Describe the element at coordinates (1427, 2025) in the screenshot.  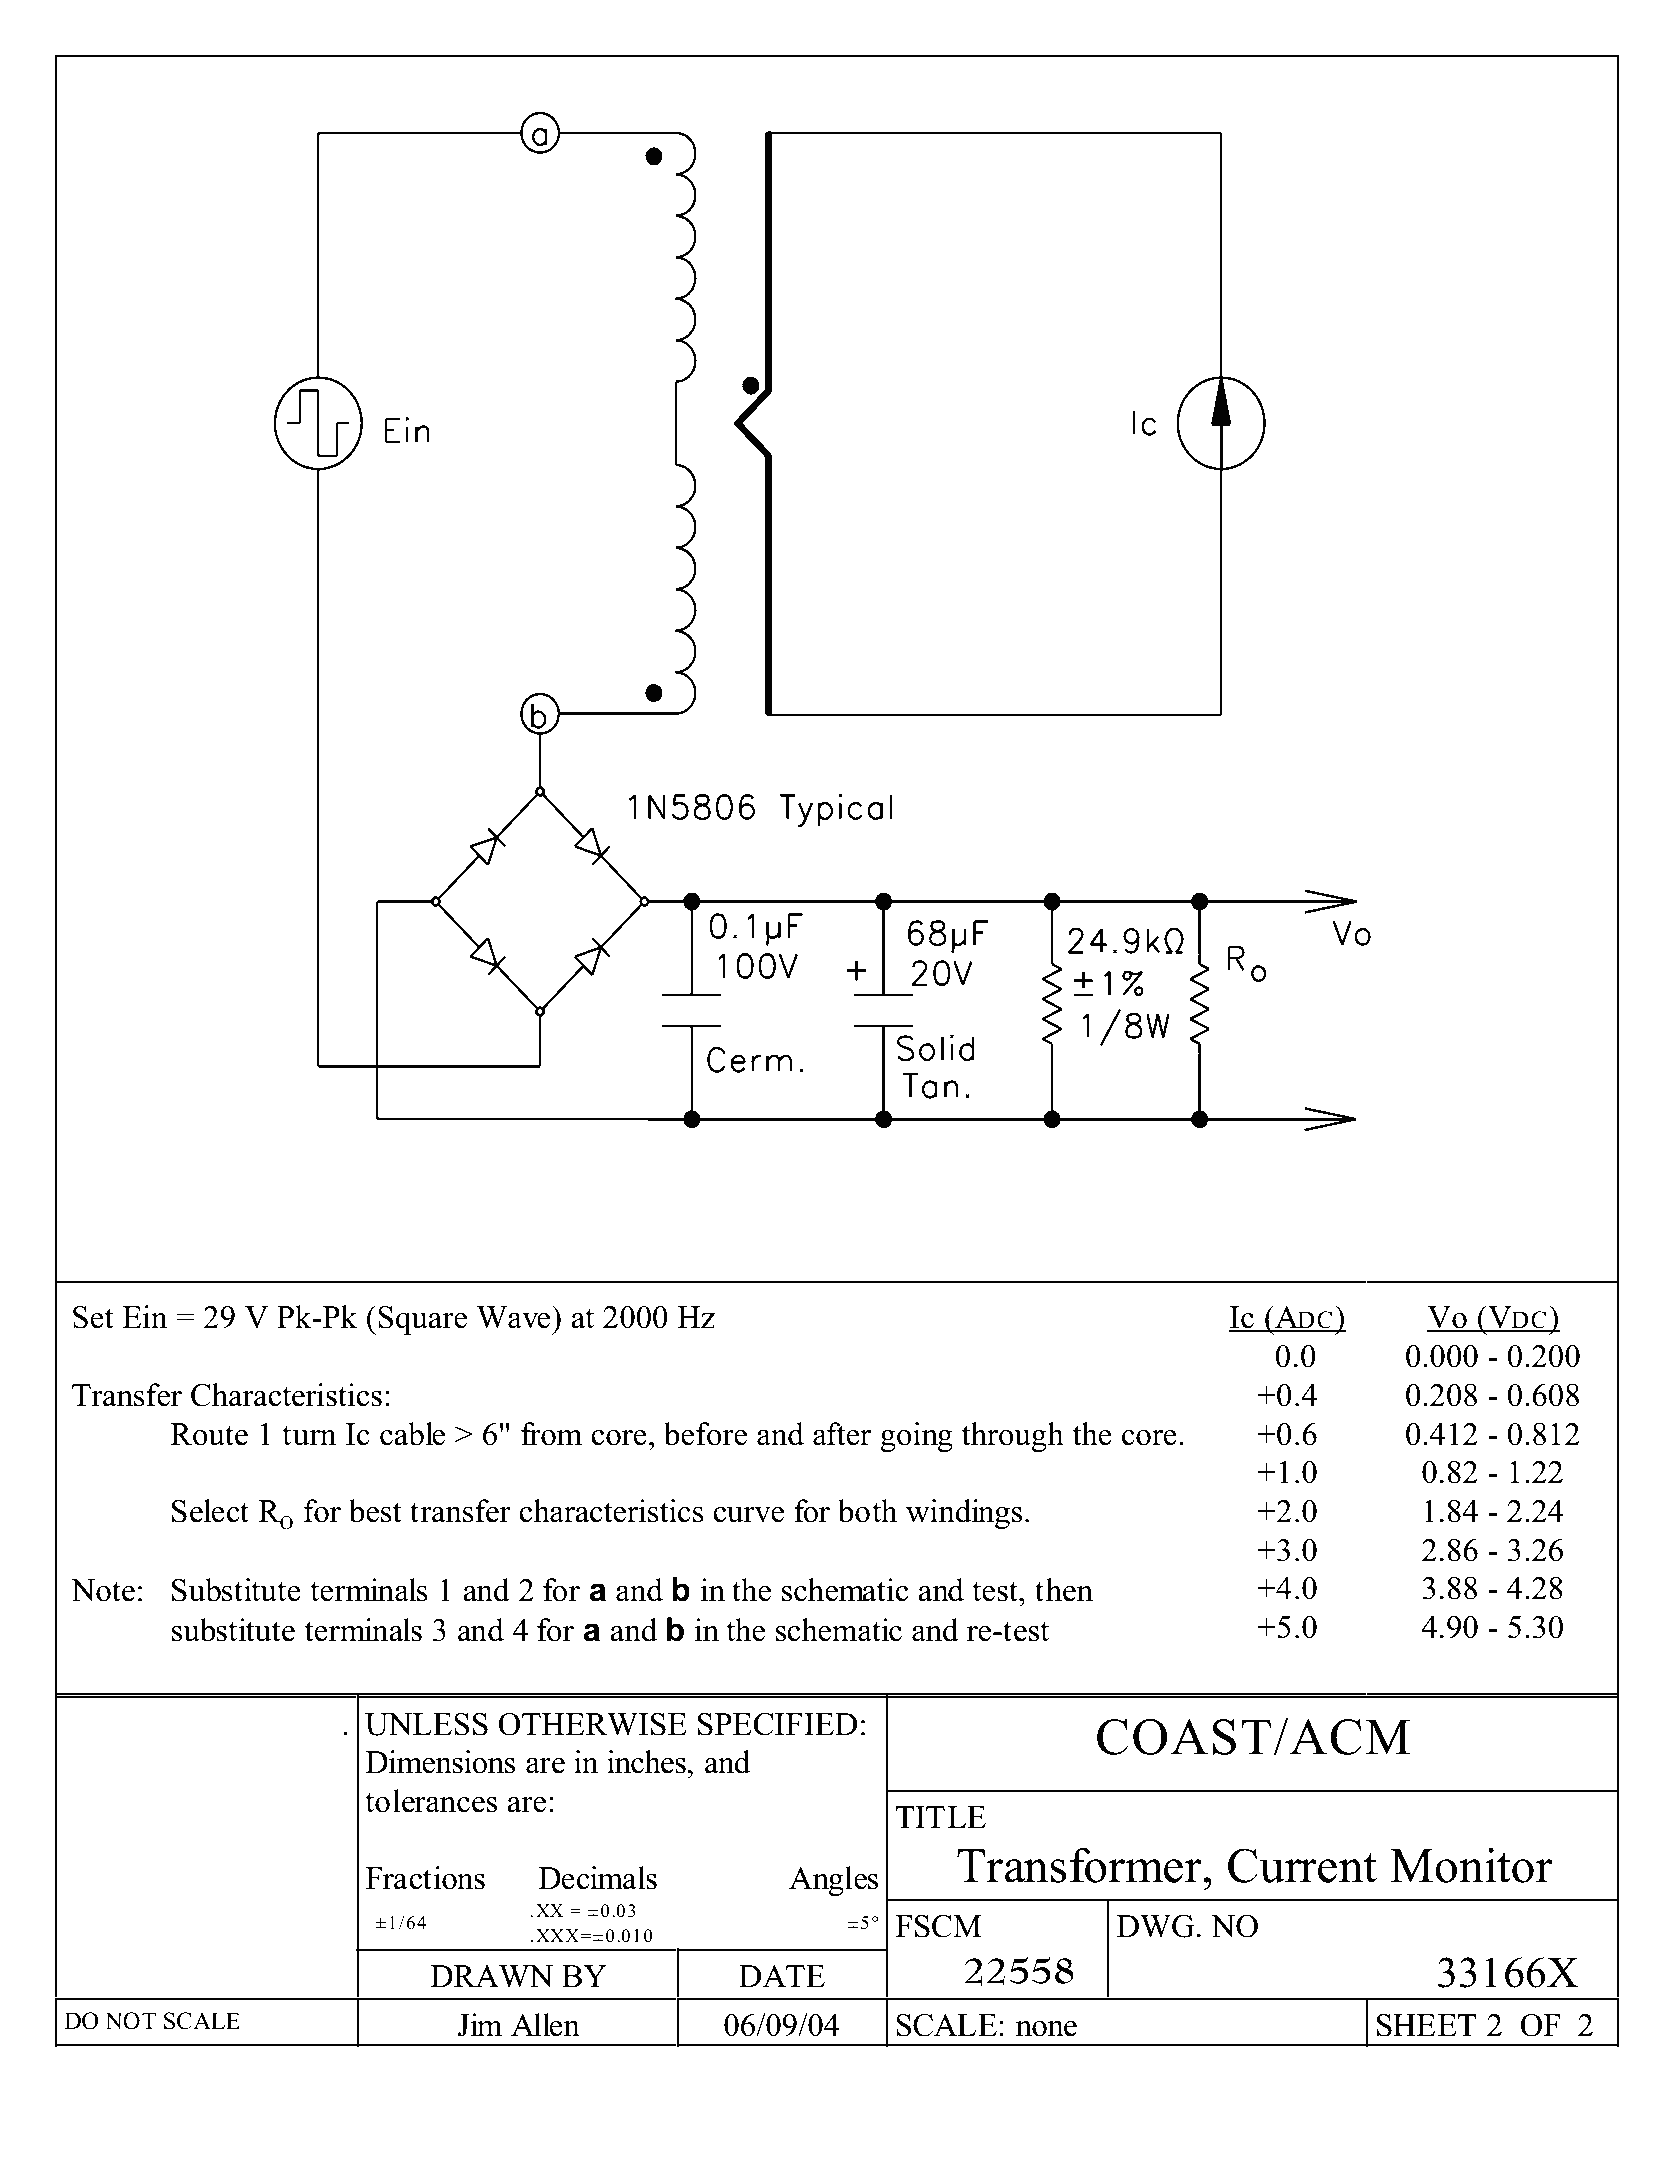
I see `SHEET` at that location.
